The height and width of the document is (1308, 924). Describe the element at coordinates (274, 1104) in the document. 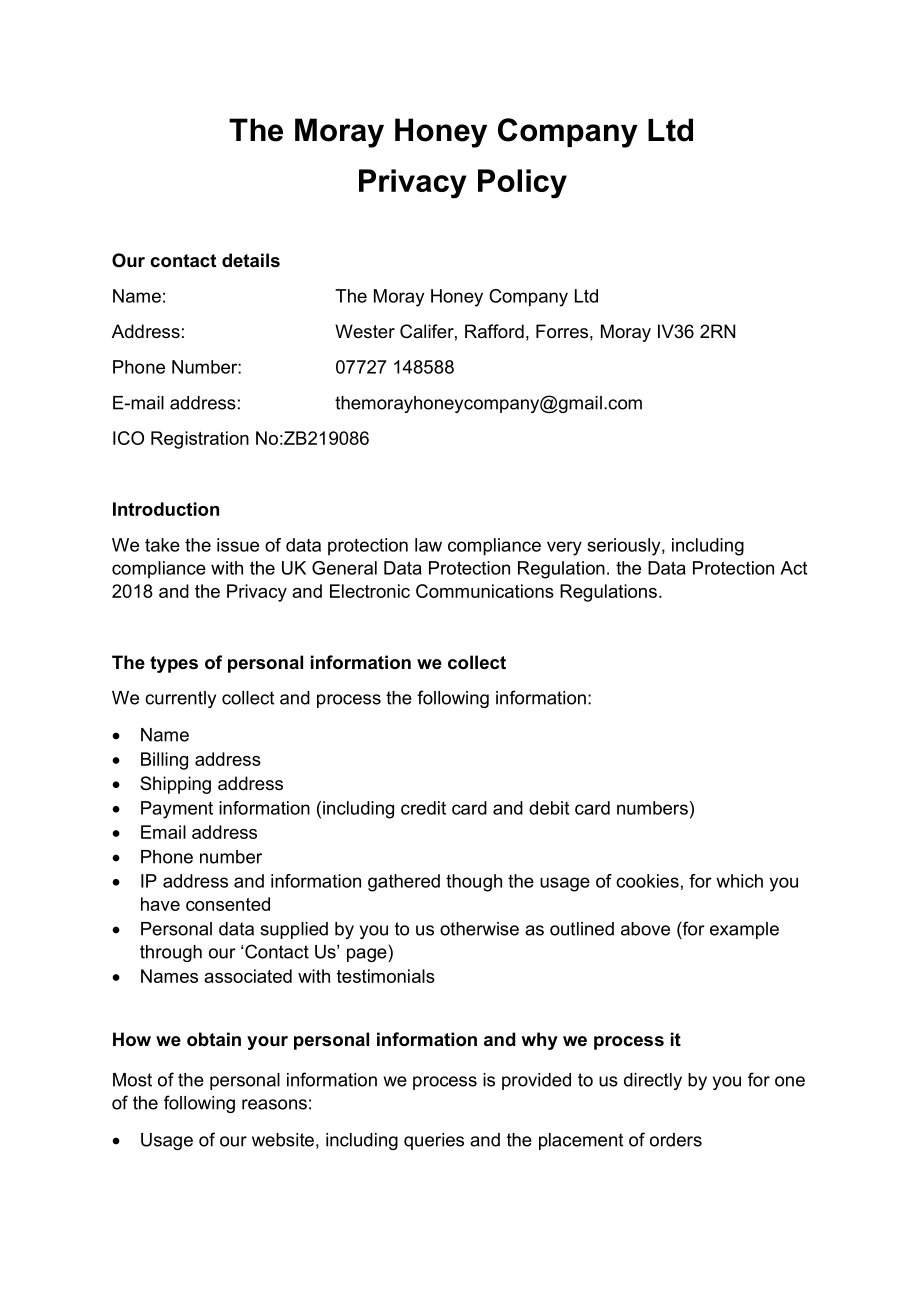

I see `reasons` at that location.
